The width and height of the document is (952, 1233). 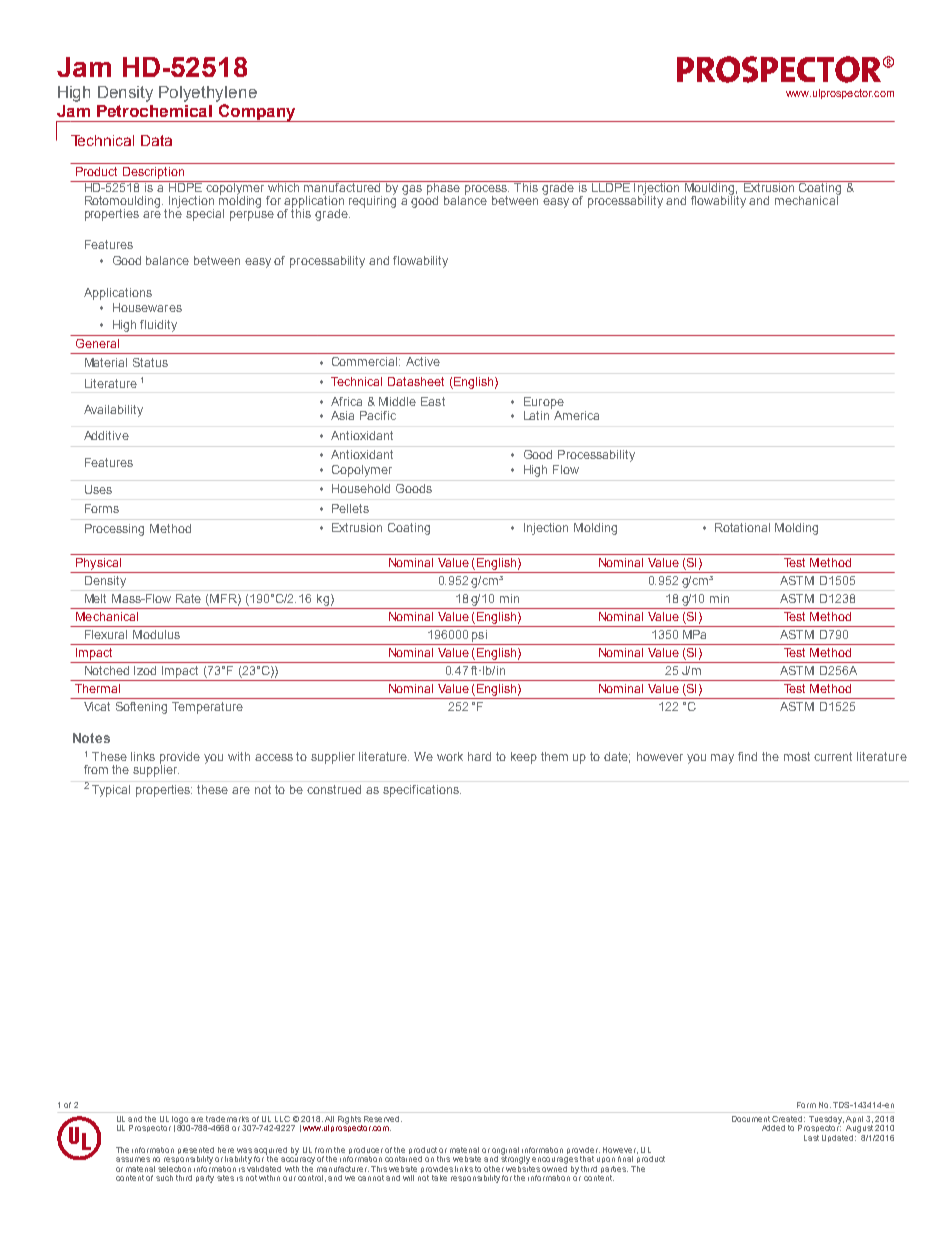 I want to click on LLDPE, so click(x=610, y=186).
